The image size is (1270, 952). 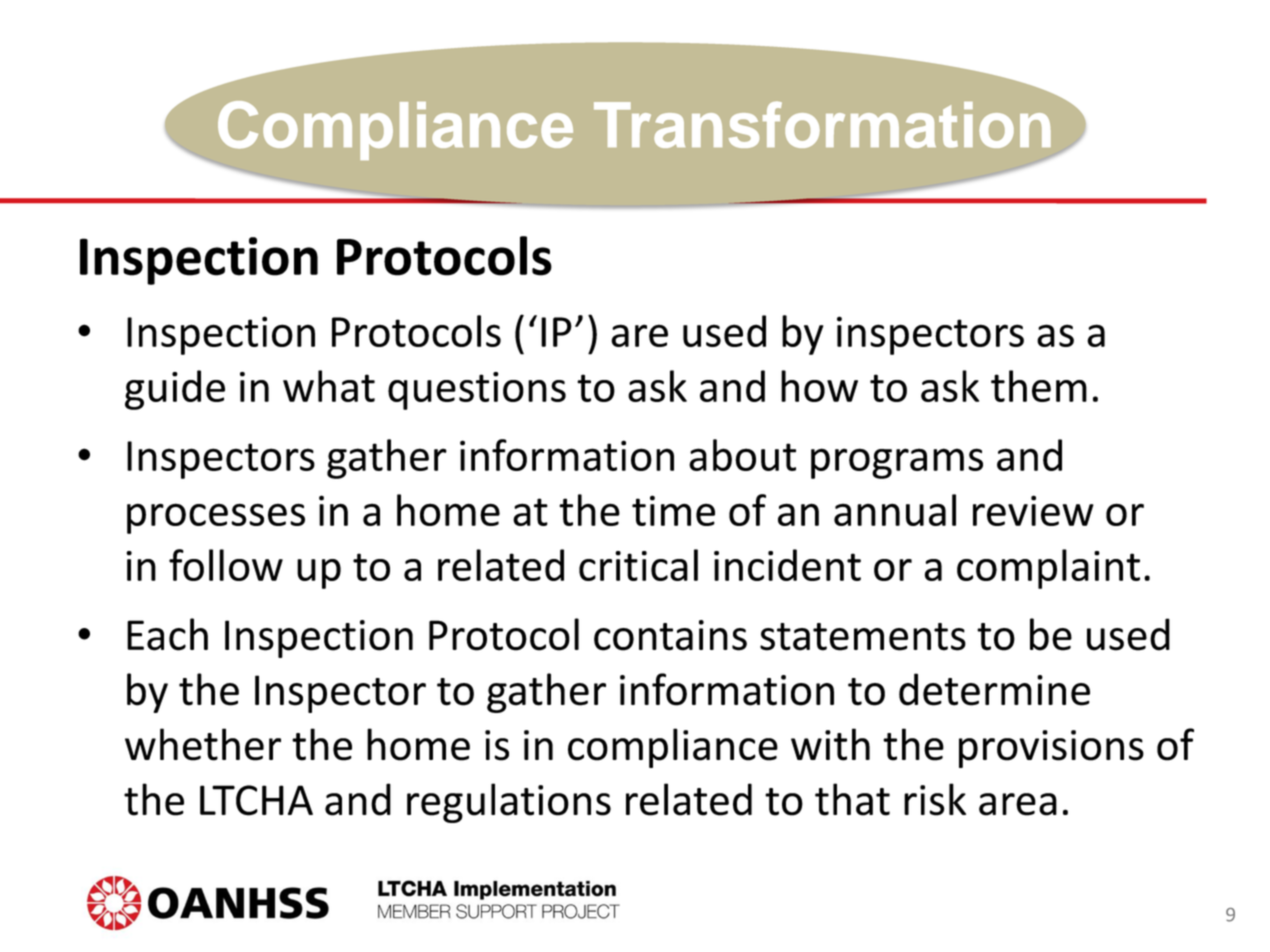 I want to click on programs, so click(x=897, y=463).
